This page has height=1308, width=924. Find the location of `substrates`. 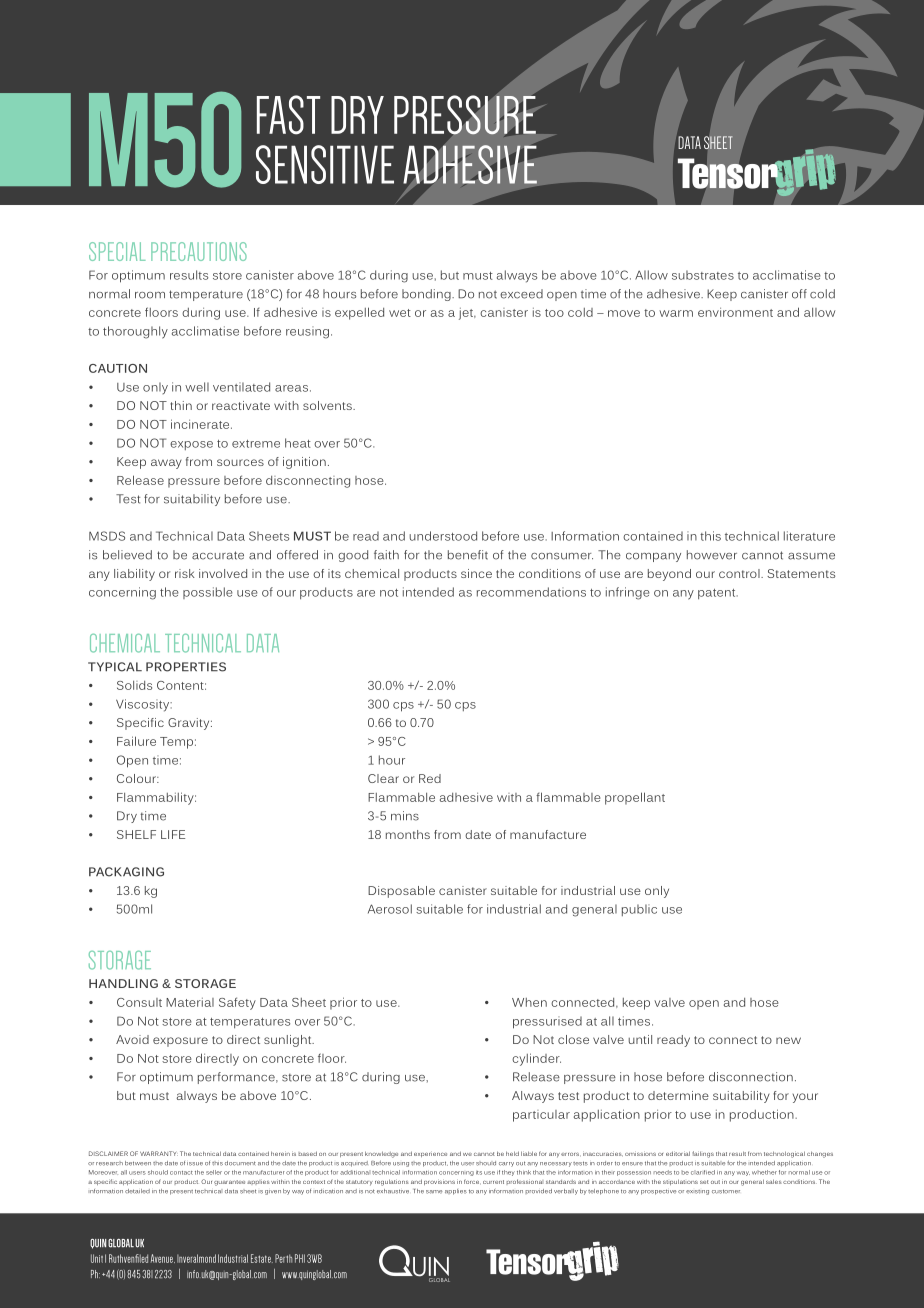

substrates is located at coordinates (703, 275).
